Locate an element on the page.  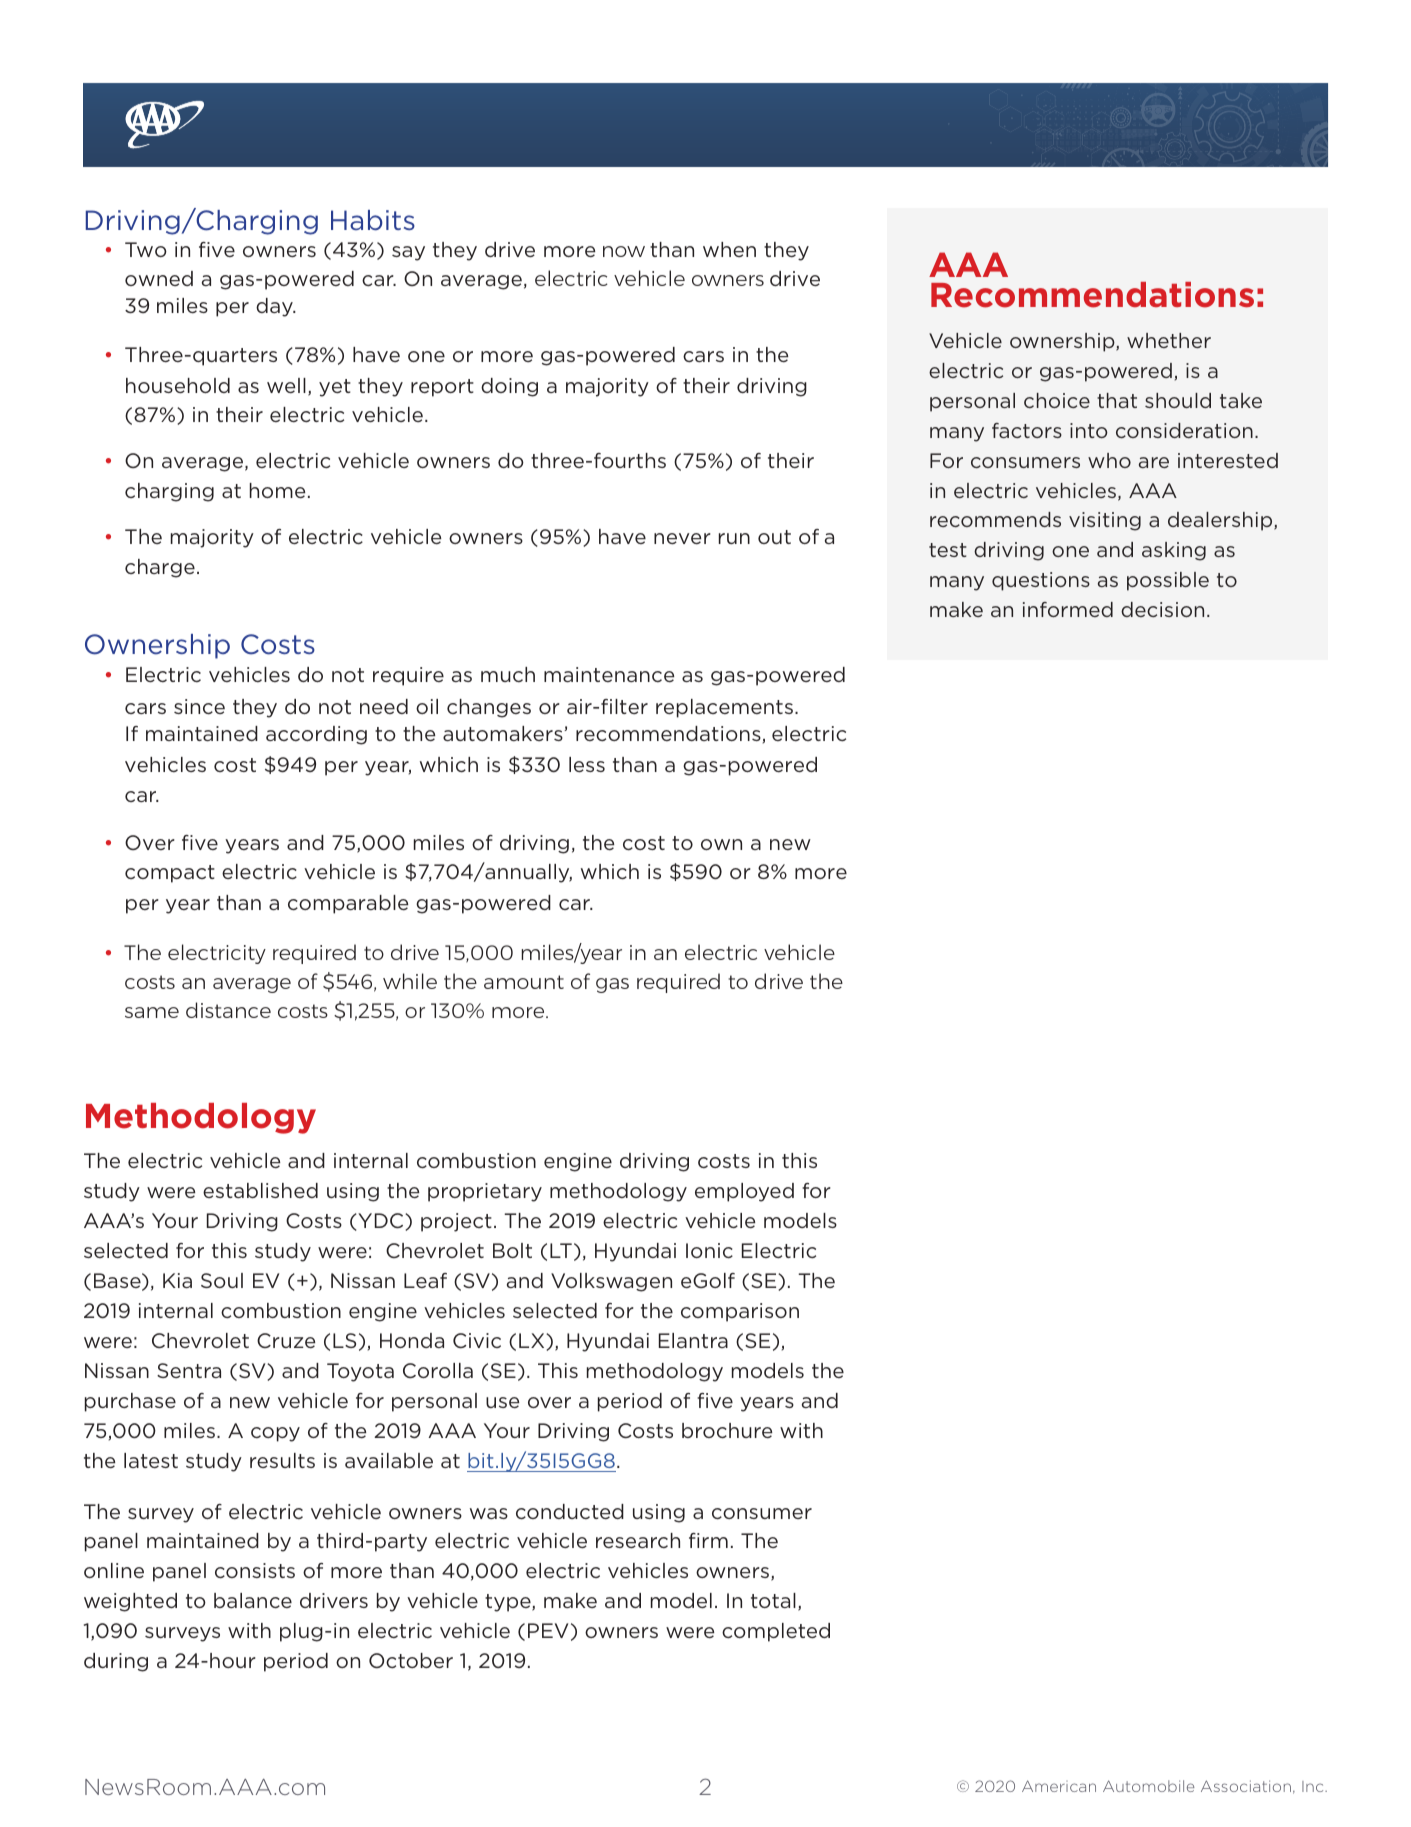
completed is located at coordinates (776, 1632).
